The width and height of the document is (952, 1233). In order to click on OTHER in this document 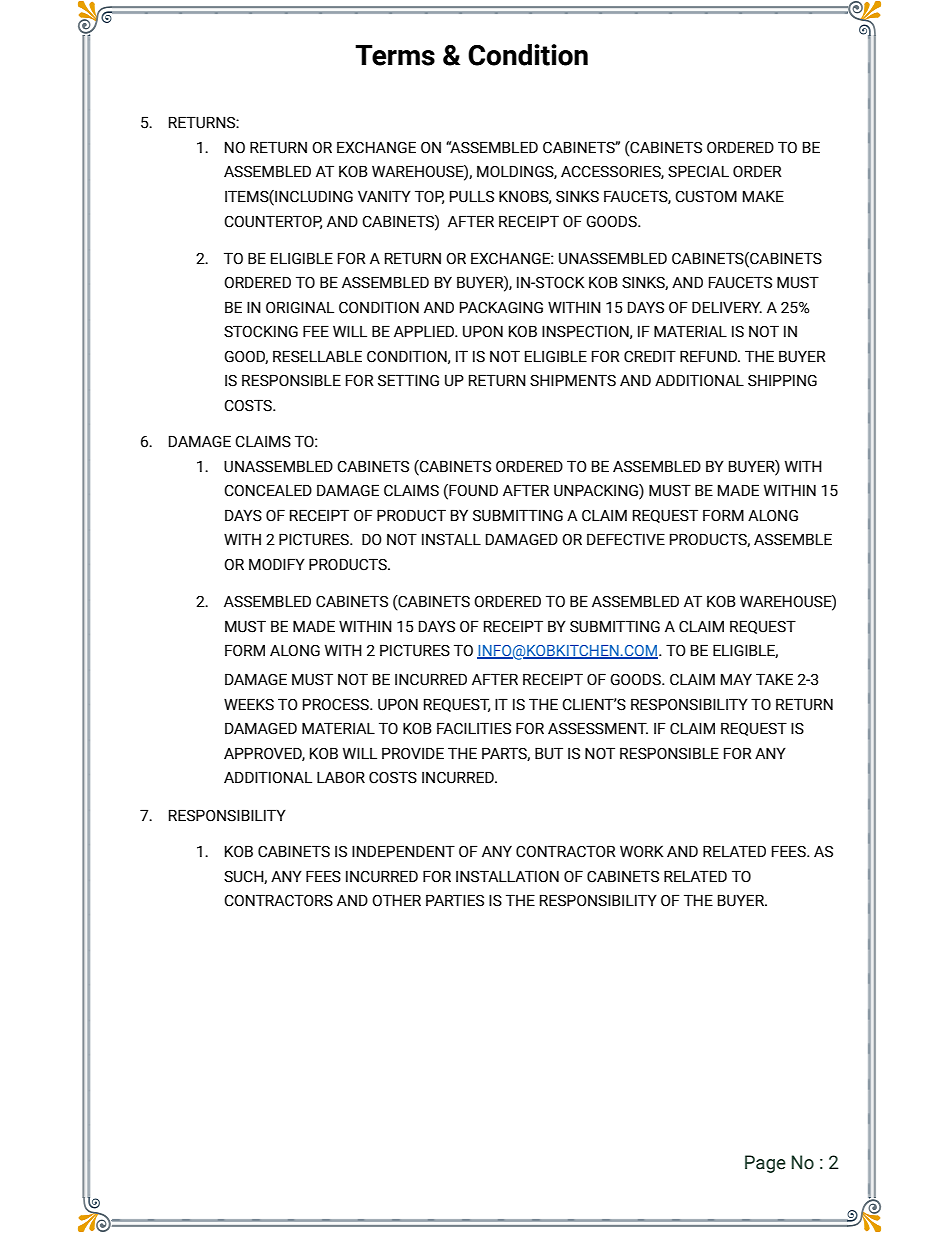, I will do `click(396, 900)`.
